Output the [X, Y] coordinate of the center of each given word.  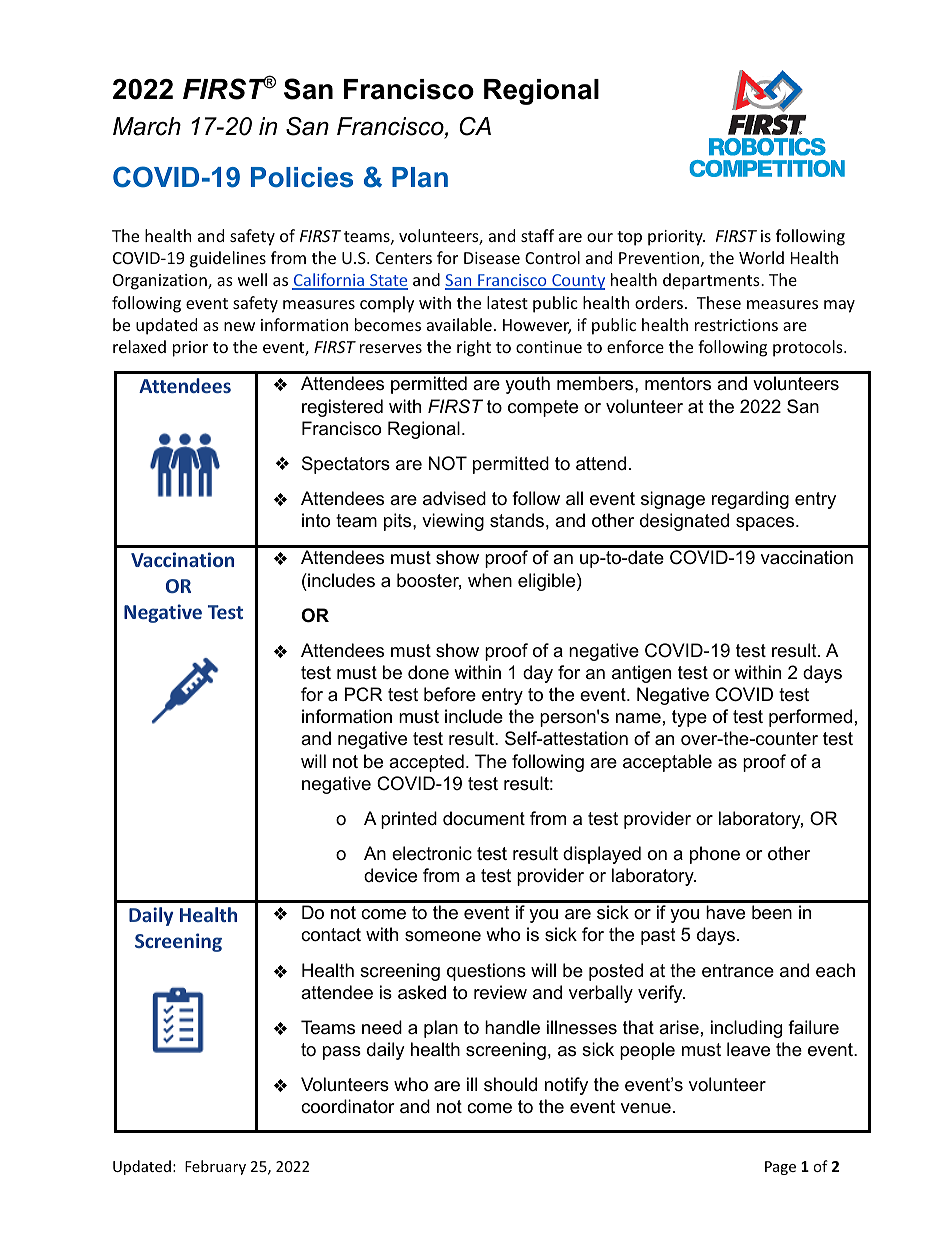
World [761, 257]
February [215, 1167]
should [510, 1084]
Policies [302, 177]
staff [537, 235]
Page [780, 1168]
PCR [364, 694]
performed [810, 718]
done [428, 672]
